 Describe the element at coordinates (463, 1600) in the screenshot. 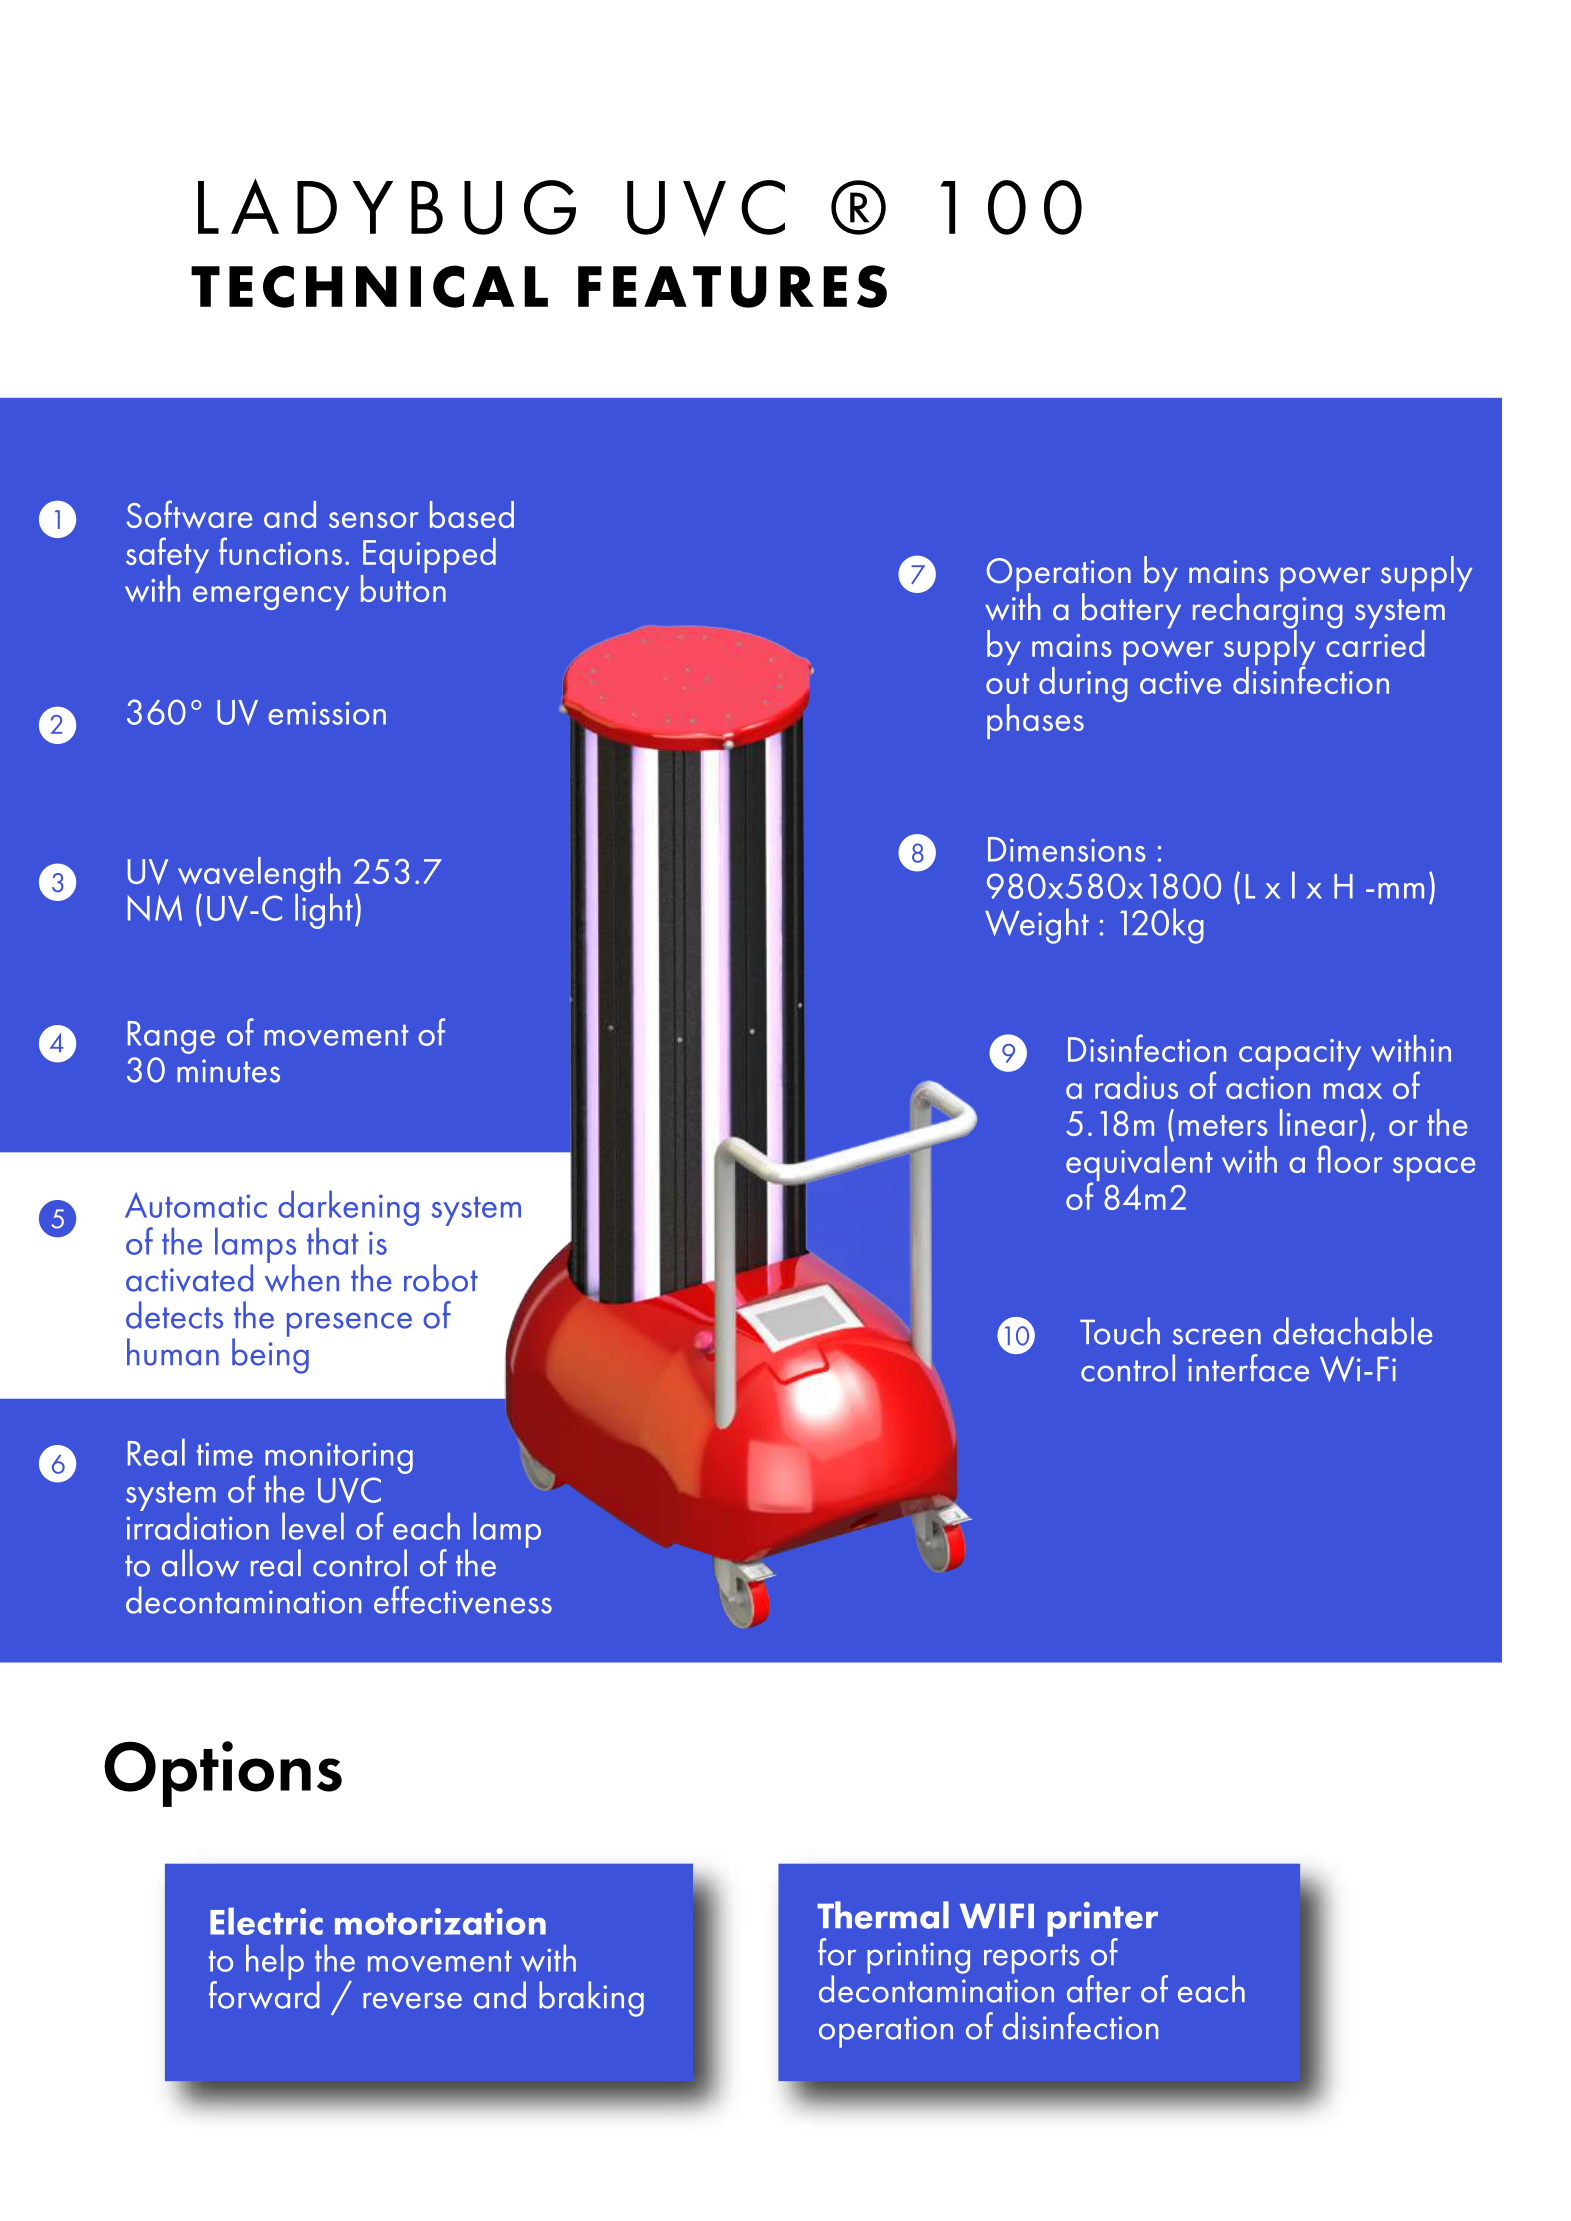

I see `effectiveness` at that location.
